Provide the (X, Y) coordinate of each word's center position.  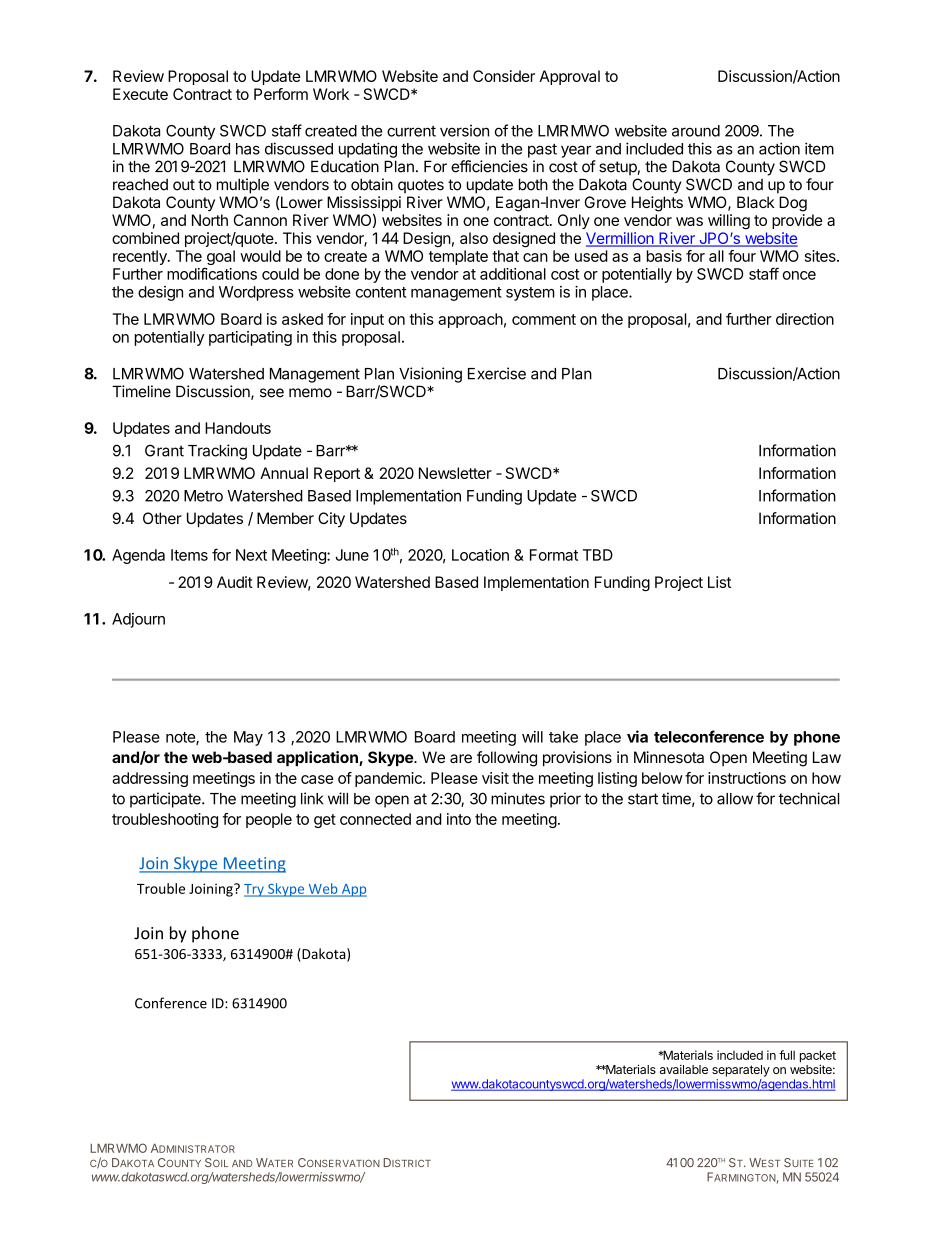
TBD (598, 555)
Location (480, 555)
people (269, 820)
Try (255, 890)
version (464, 131)
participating (250, 338)
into (459, 819)
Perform (281, 94)
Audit (235, 582)
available (684, 1069)
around (696, 131)
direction (805, 319)
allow (735, 799)
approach (470, 320)
